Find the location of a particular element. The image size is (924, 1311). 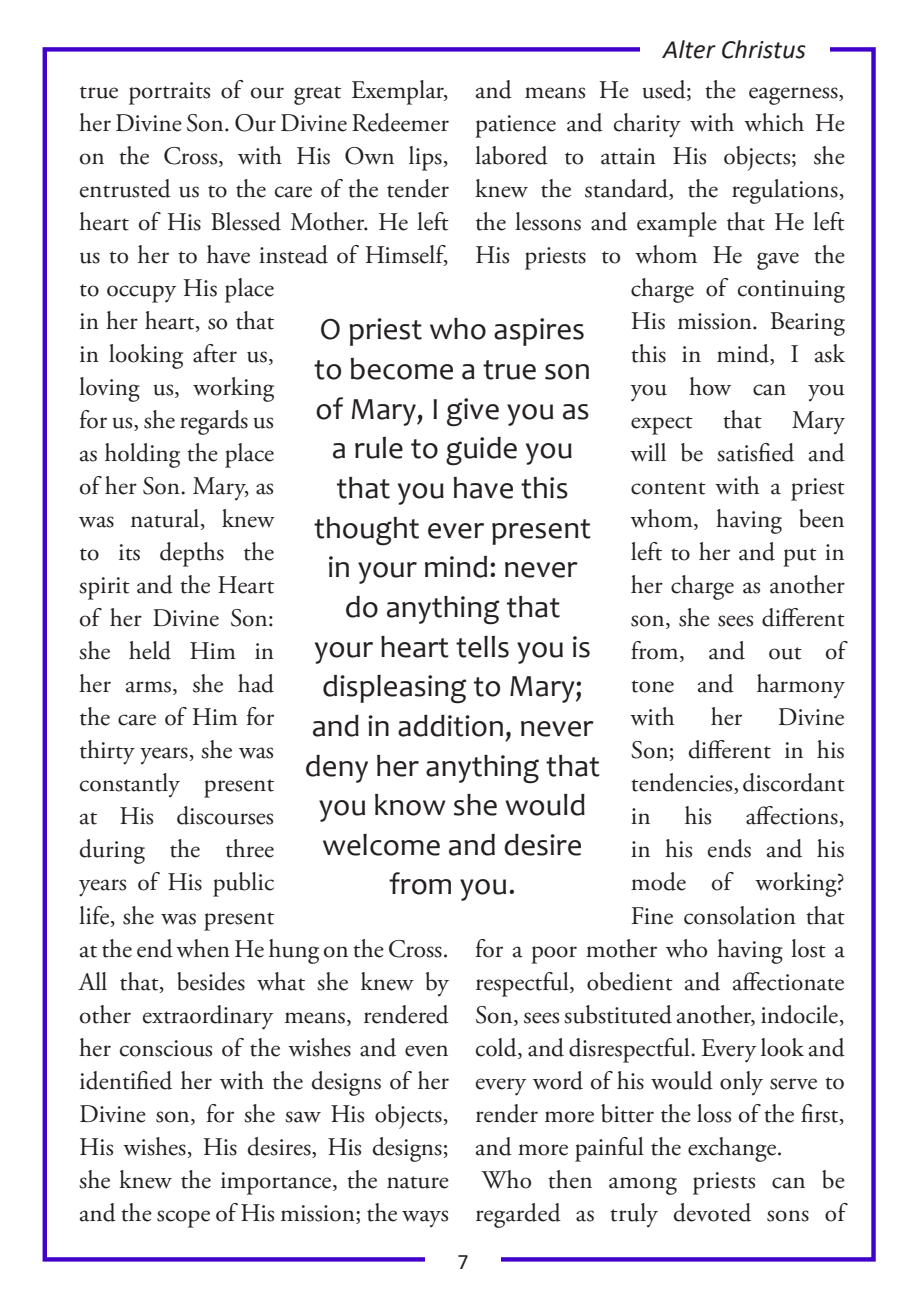

Christus is located at coordinates (764, 49).
